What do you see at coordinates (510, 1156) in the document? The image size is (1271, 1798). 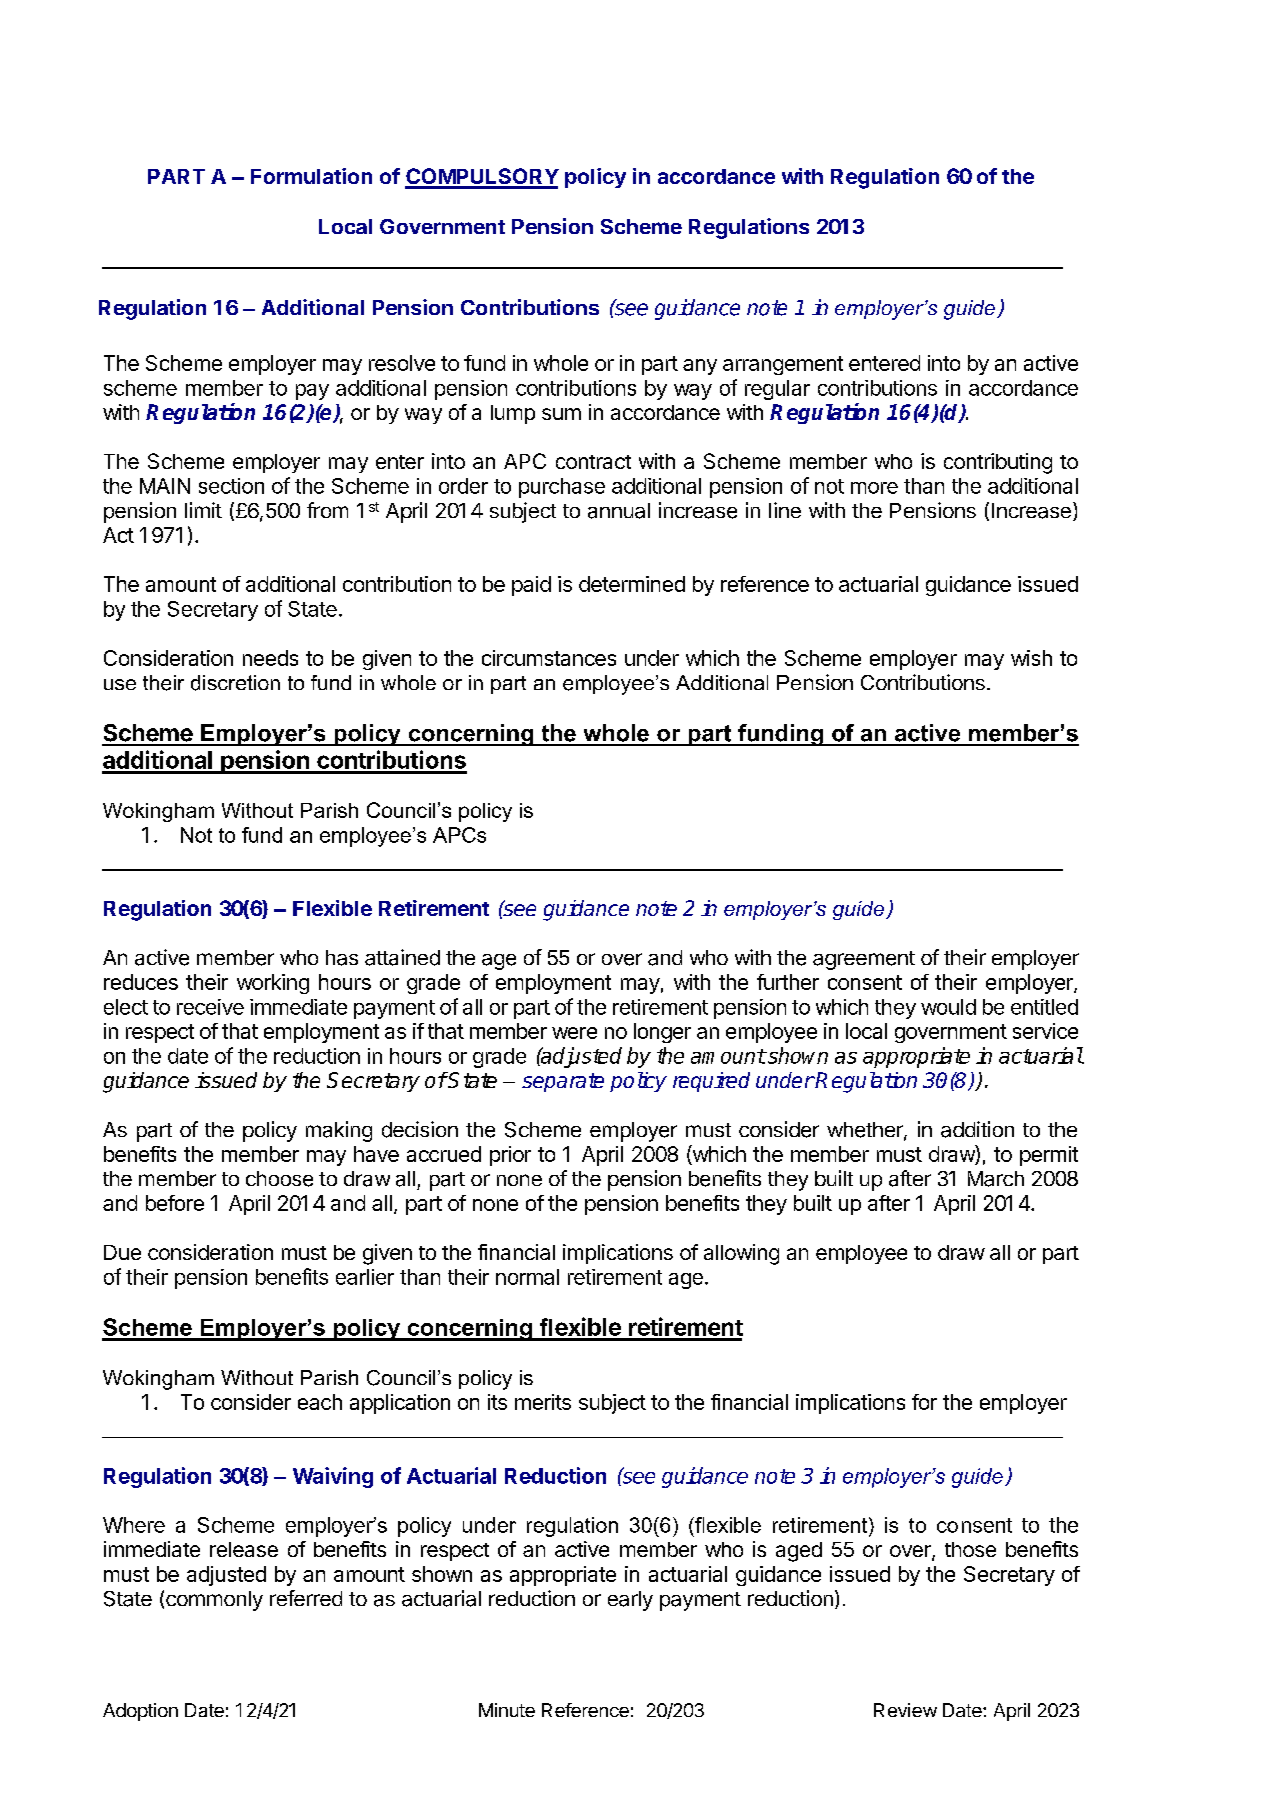 I see `prior` at bounding box center [510, 1156].
